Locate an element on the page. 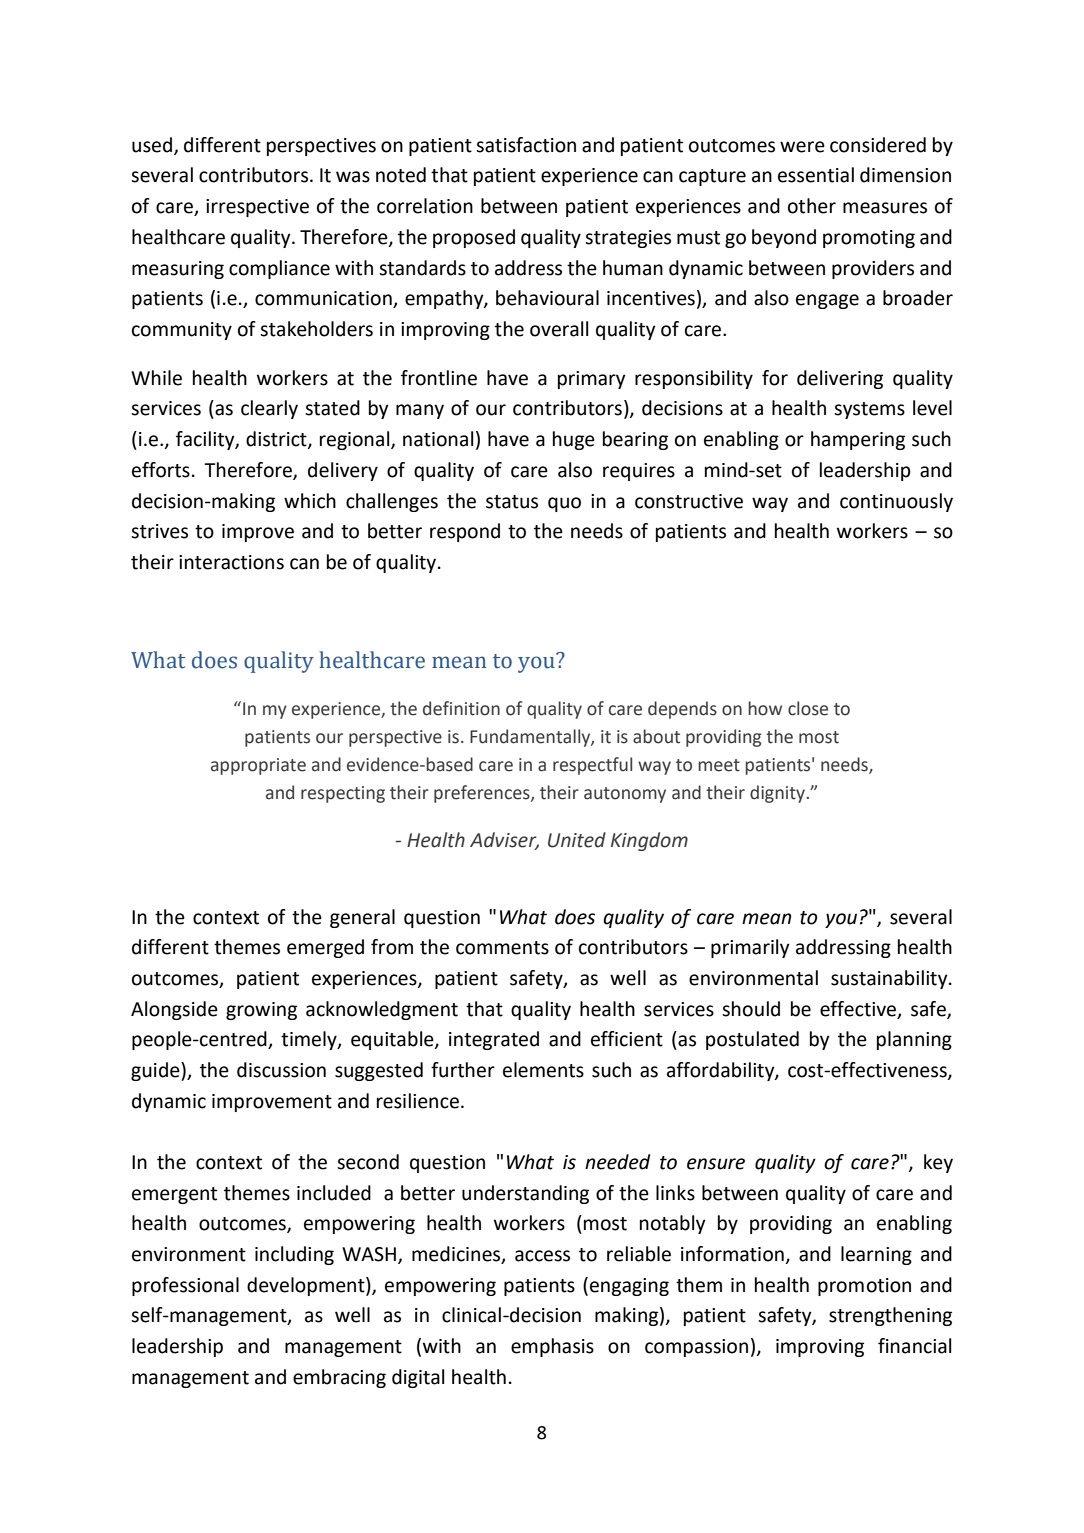  United is located at coordinates (577, 840).
